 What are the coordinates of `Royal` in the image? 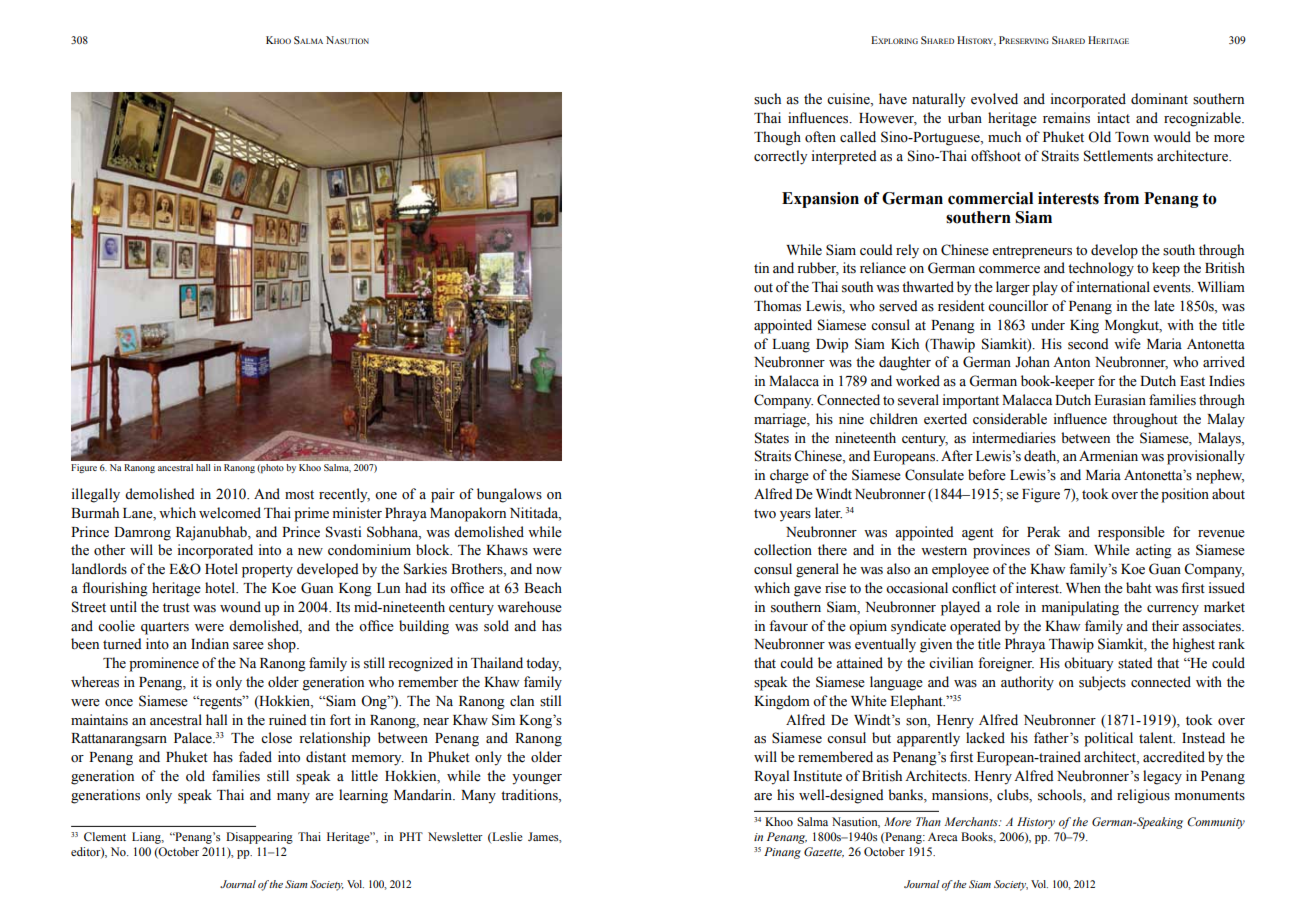 It's located at (771, 777).
